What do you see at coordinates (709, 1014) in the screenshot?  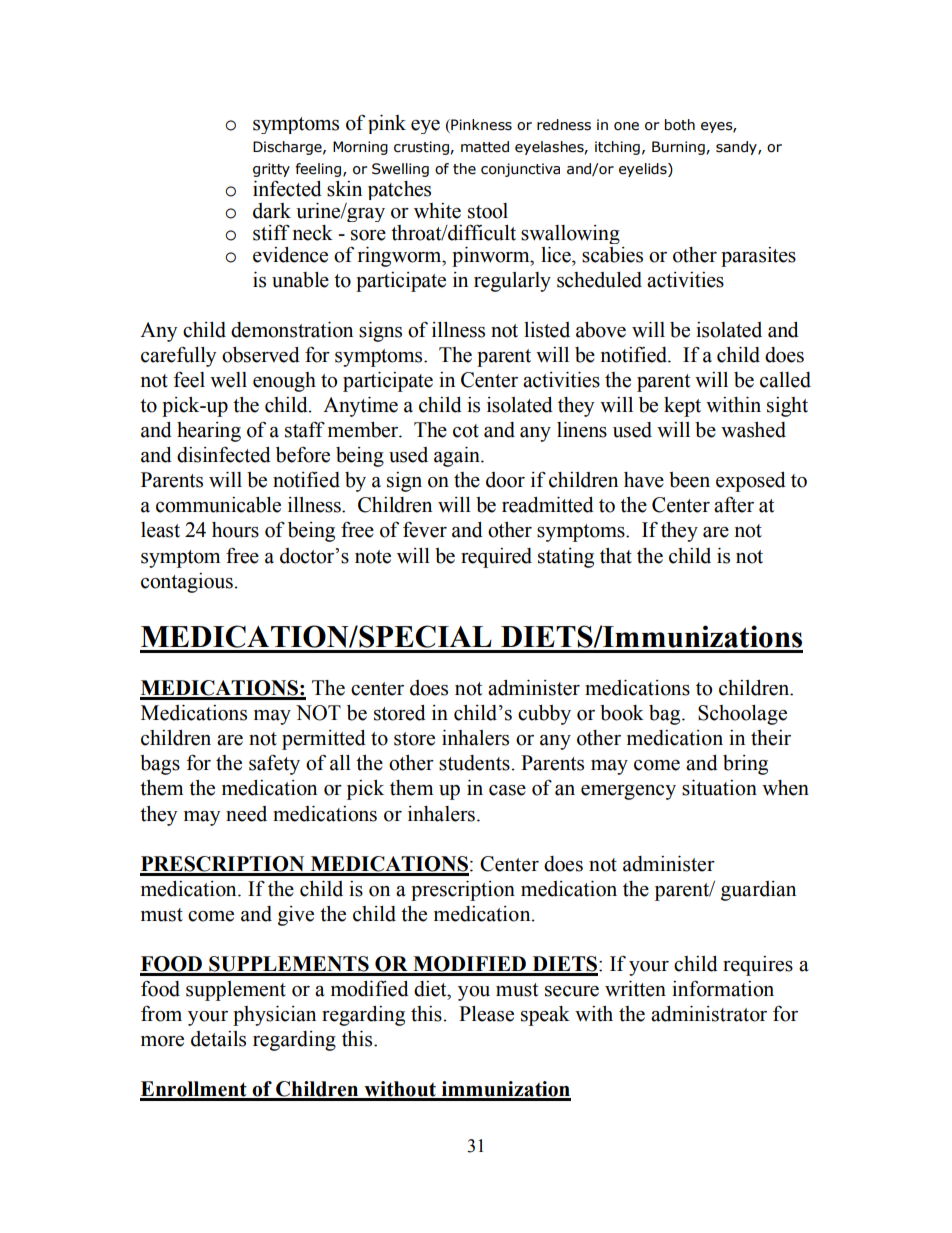 I see `administrator` at bounding box center [709, 1014].
